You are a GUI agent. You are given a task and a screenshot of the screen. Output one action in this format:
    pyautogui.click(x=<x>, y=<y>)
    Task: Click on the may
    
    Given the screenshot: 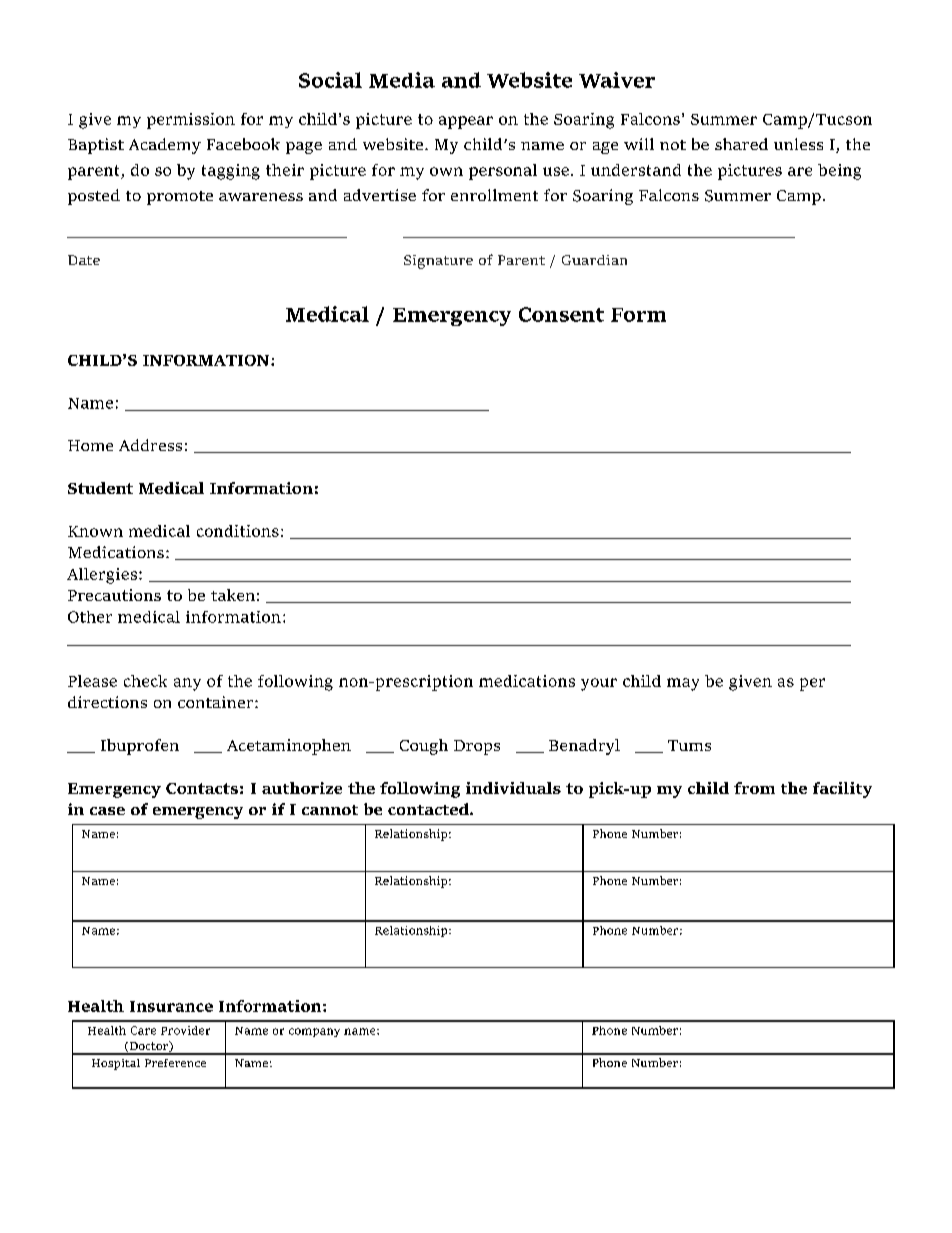 What is the action you would take?
    pyautogui.click(x=683, y=684)
